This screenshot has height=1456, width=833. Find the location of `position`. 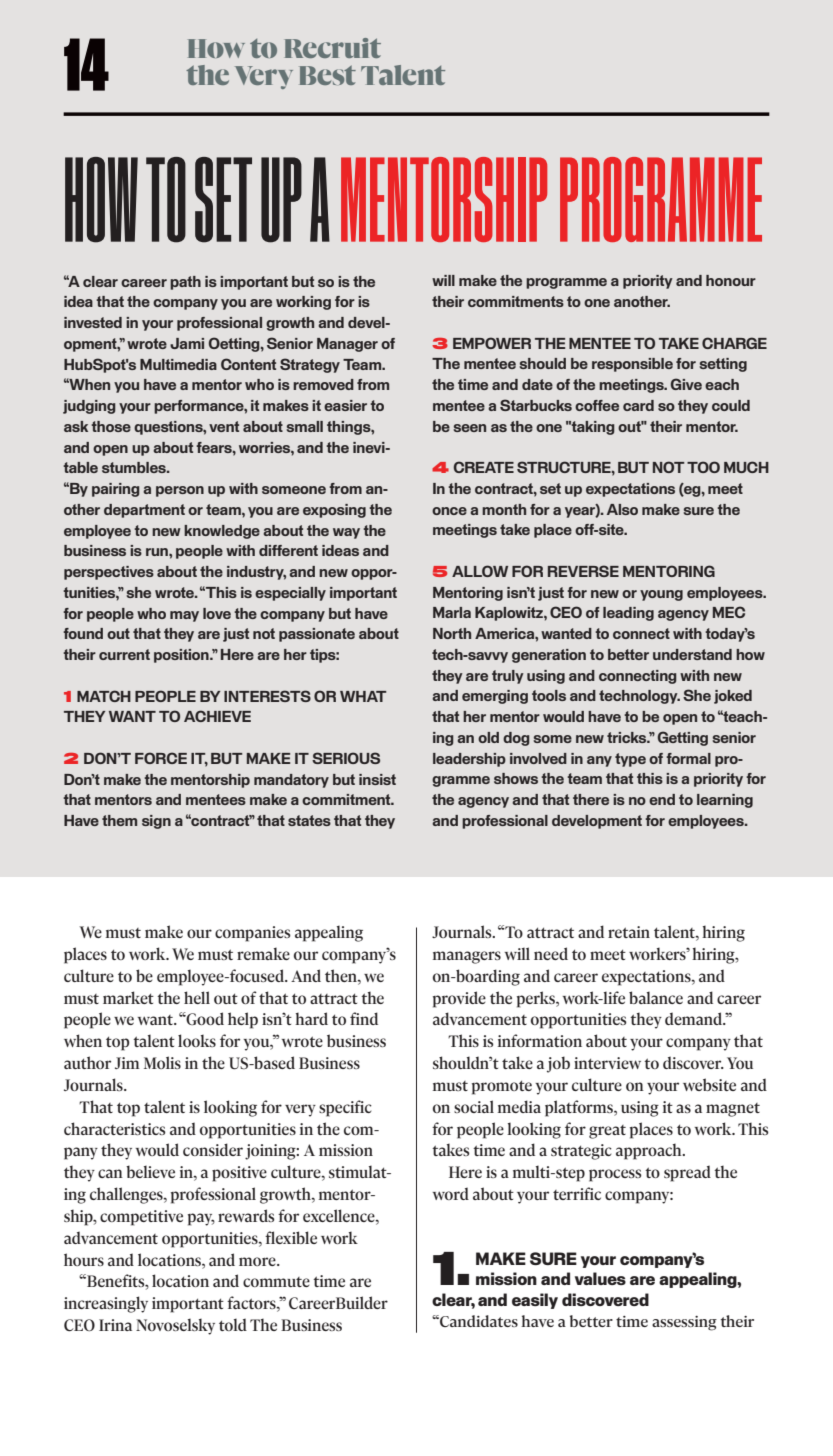

position is located at coordinates (182, 656).
